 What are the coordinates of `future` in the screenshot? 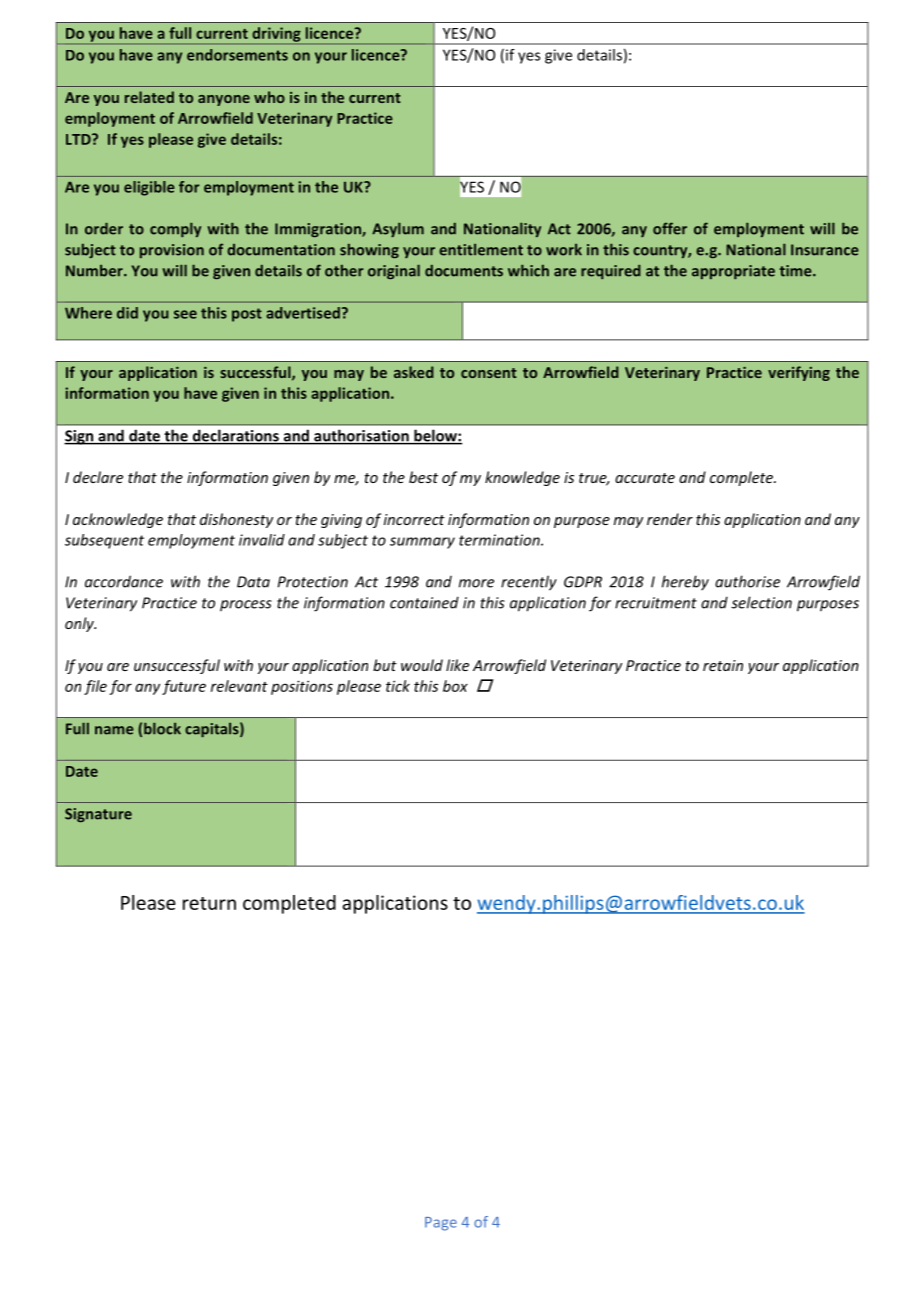 It's located at (184, 687).
